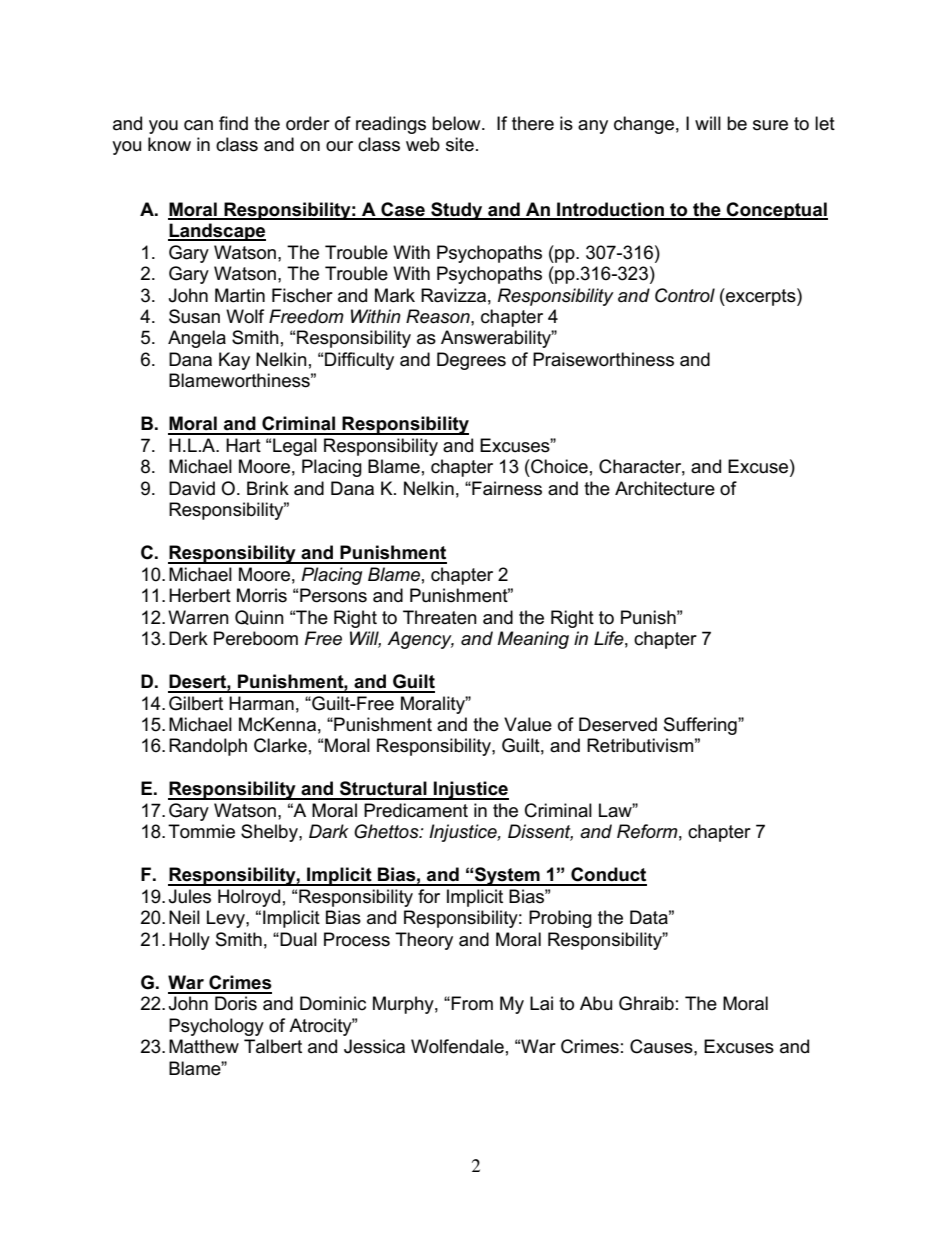 This screenshot has width=952, height=1233. Describe the element at coordinates (665, 488) in the screenshot. I see `Architecture` at that location.
